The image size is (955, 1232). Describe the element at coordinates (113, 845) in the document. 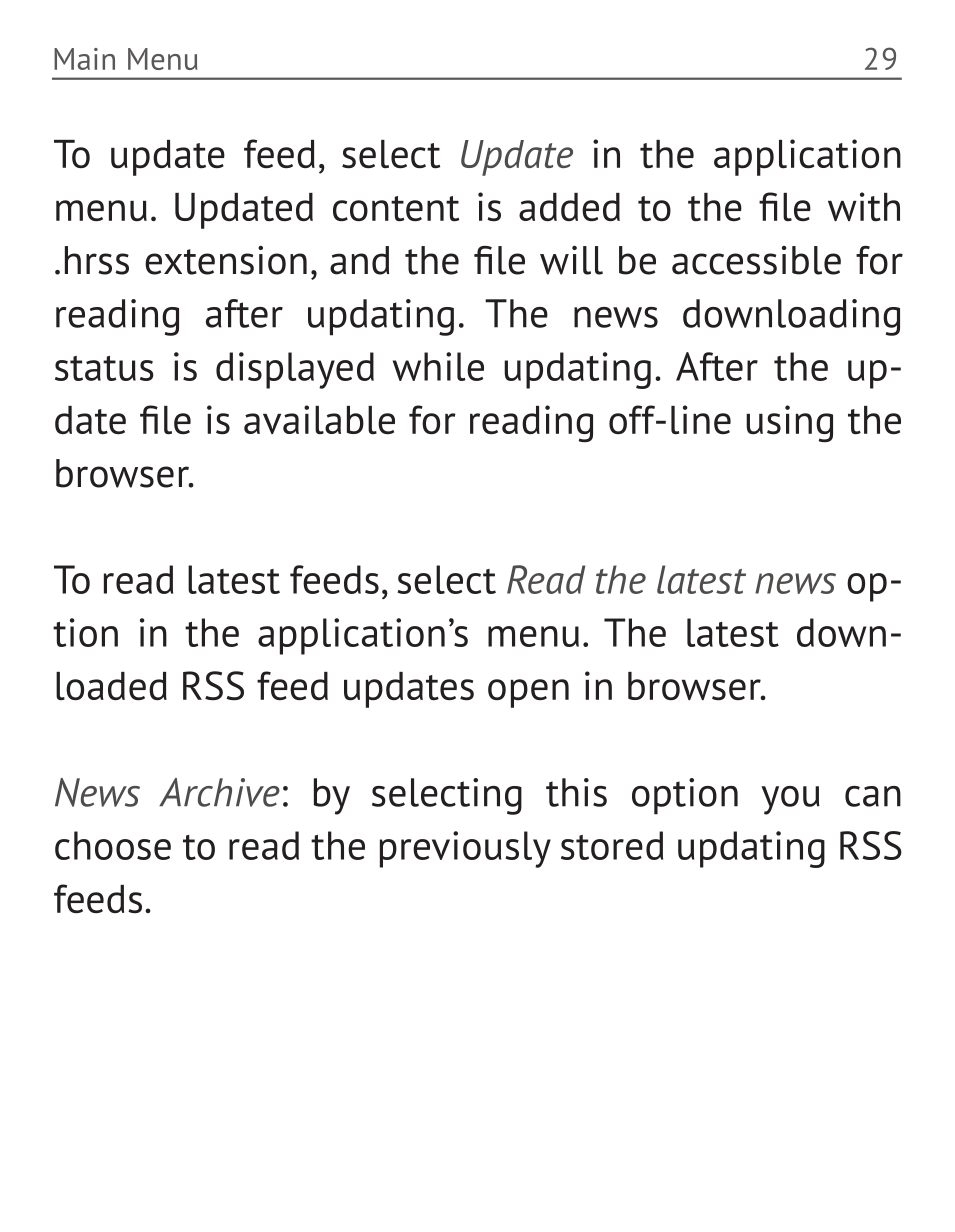

I see `choose` at that location.
